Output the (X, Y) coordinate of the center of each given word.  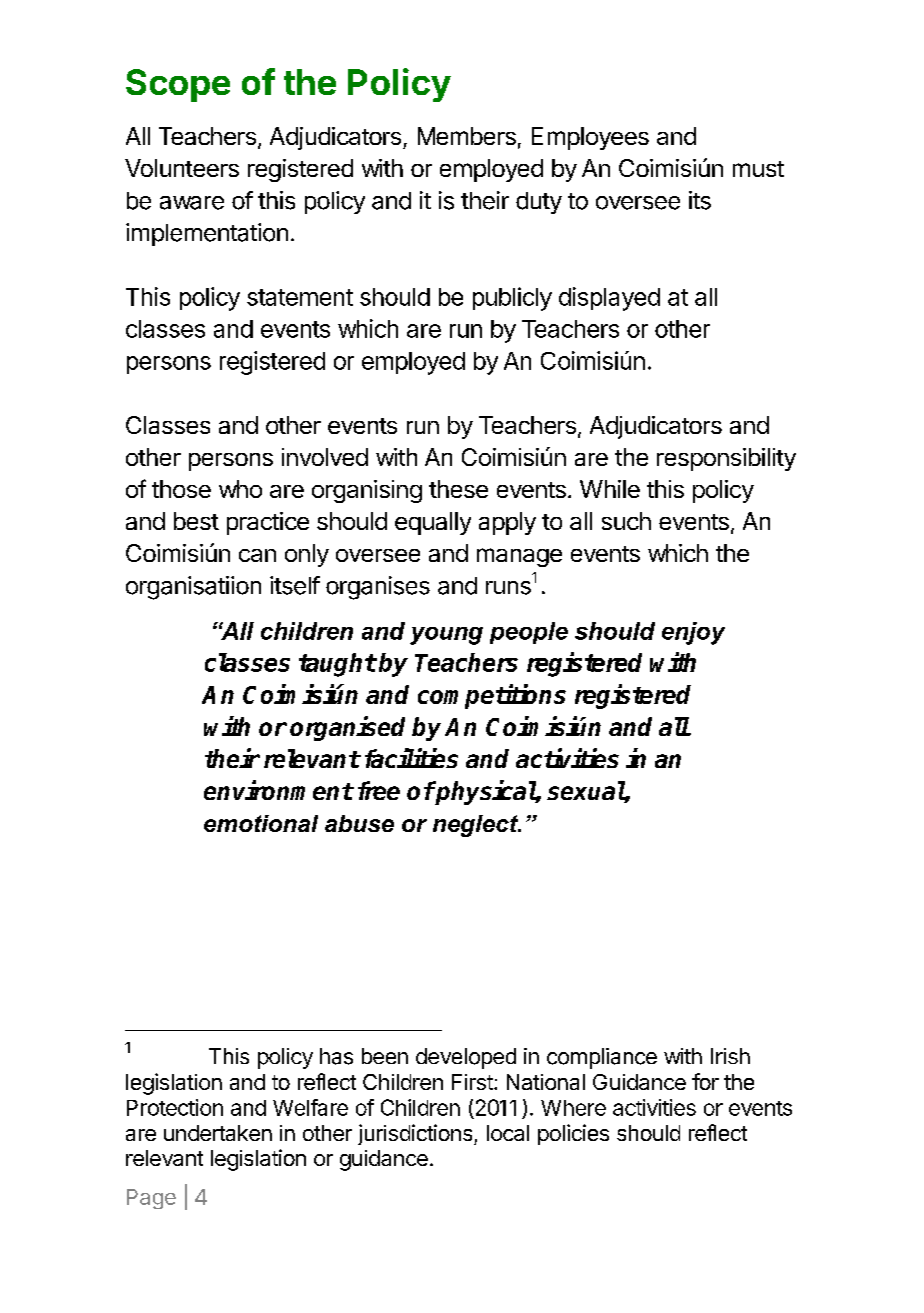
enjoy (693, 633)
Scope (178, 85)
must (758, 169)
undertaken (218, 1133)
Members (467, 136)
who (240, 489)
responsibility (726, 459)
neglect (476, 826)
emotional (261, 823)
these (458, 489)
